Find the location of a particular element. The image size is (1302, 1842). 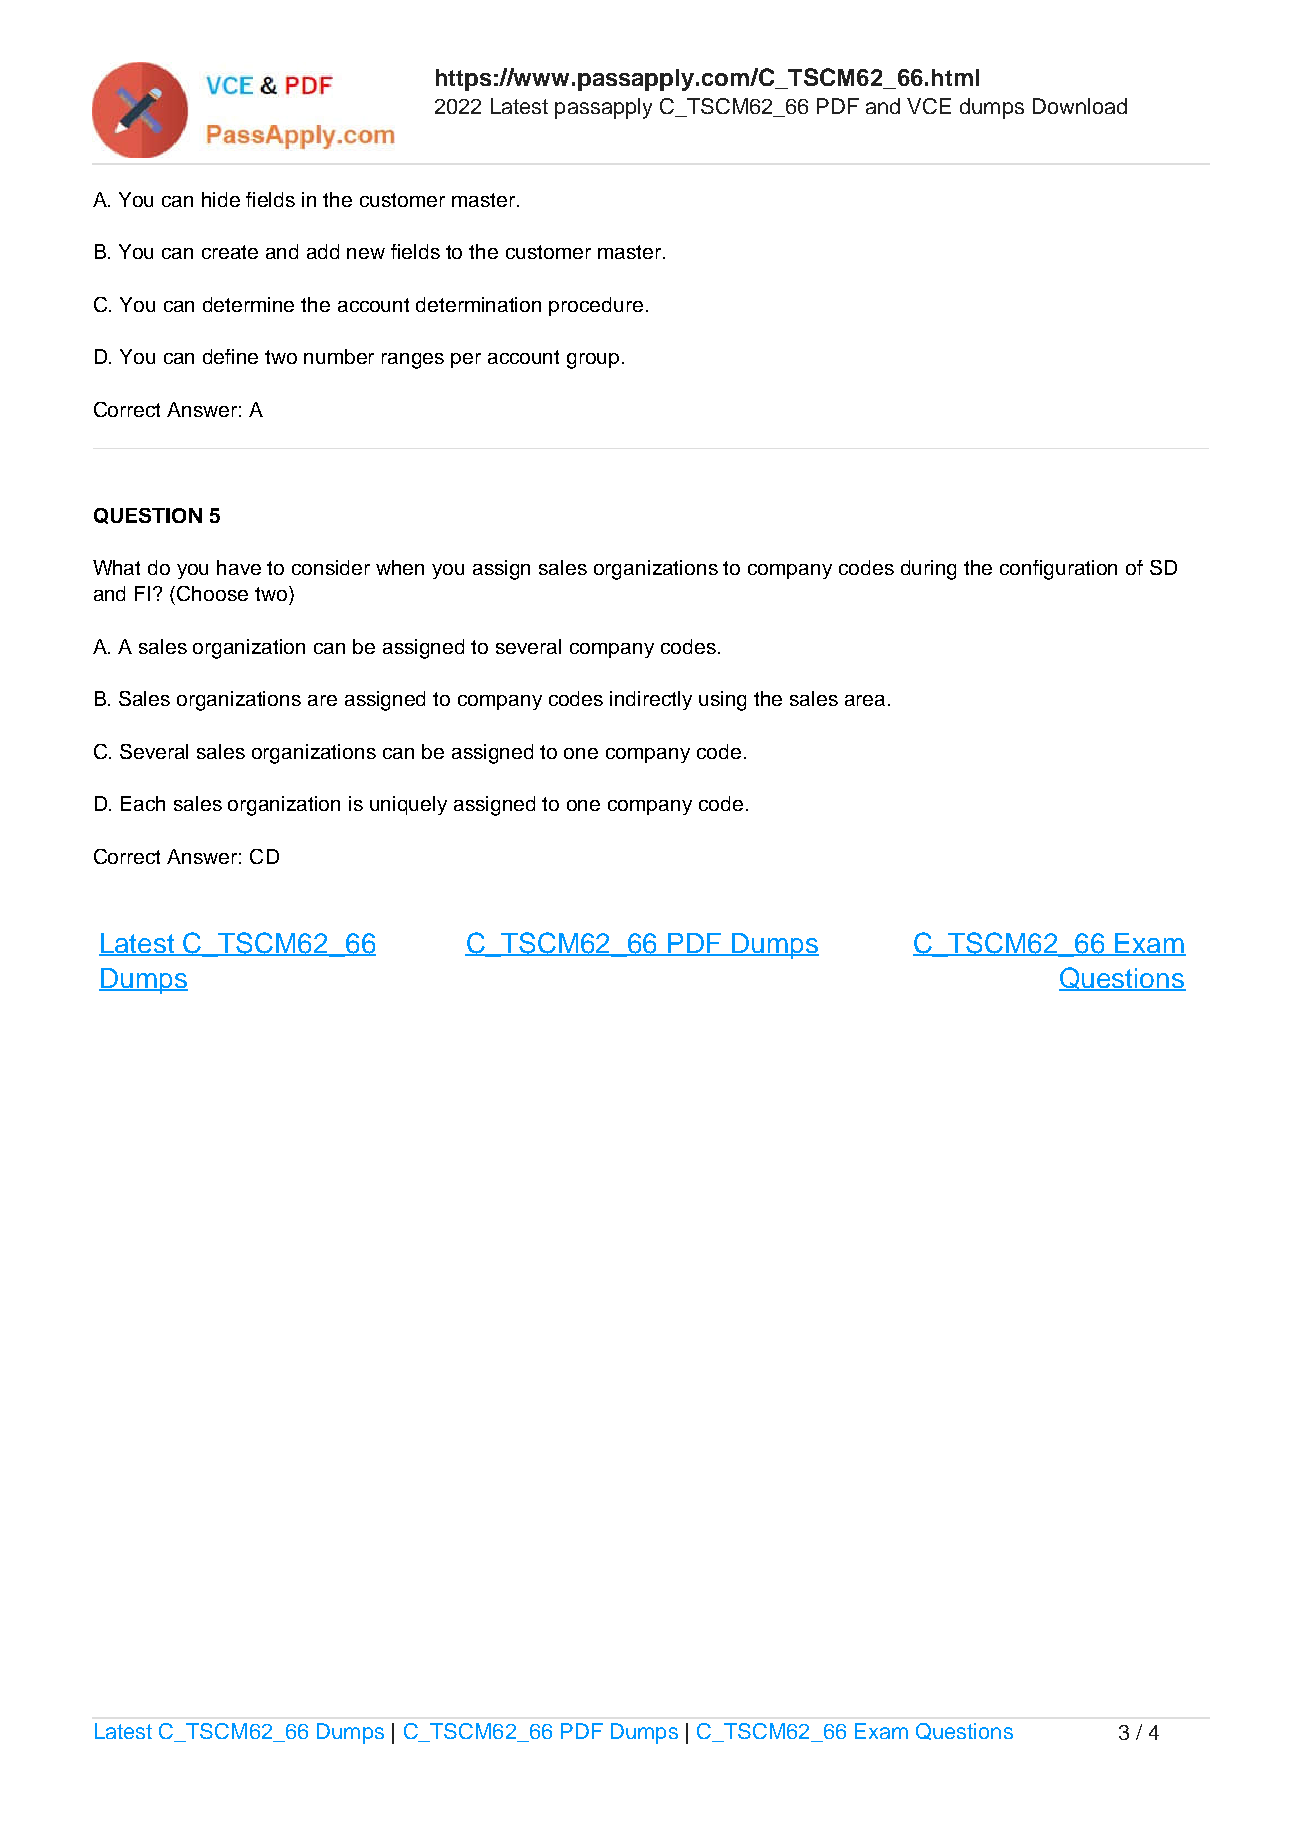

configuration is located at coordinates (1058, 570).
